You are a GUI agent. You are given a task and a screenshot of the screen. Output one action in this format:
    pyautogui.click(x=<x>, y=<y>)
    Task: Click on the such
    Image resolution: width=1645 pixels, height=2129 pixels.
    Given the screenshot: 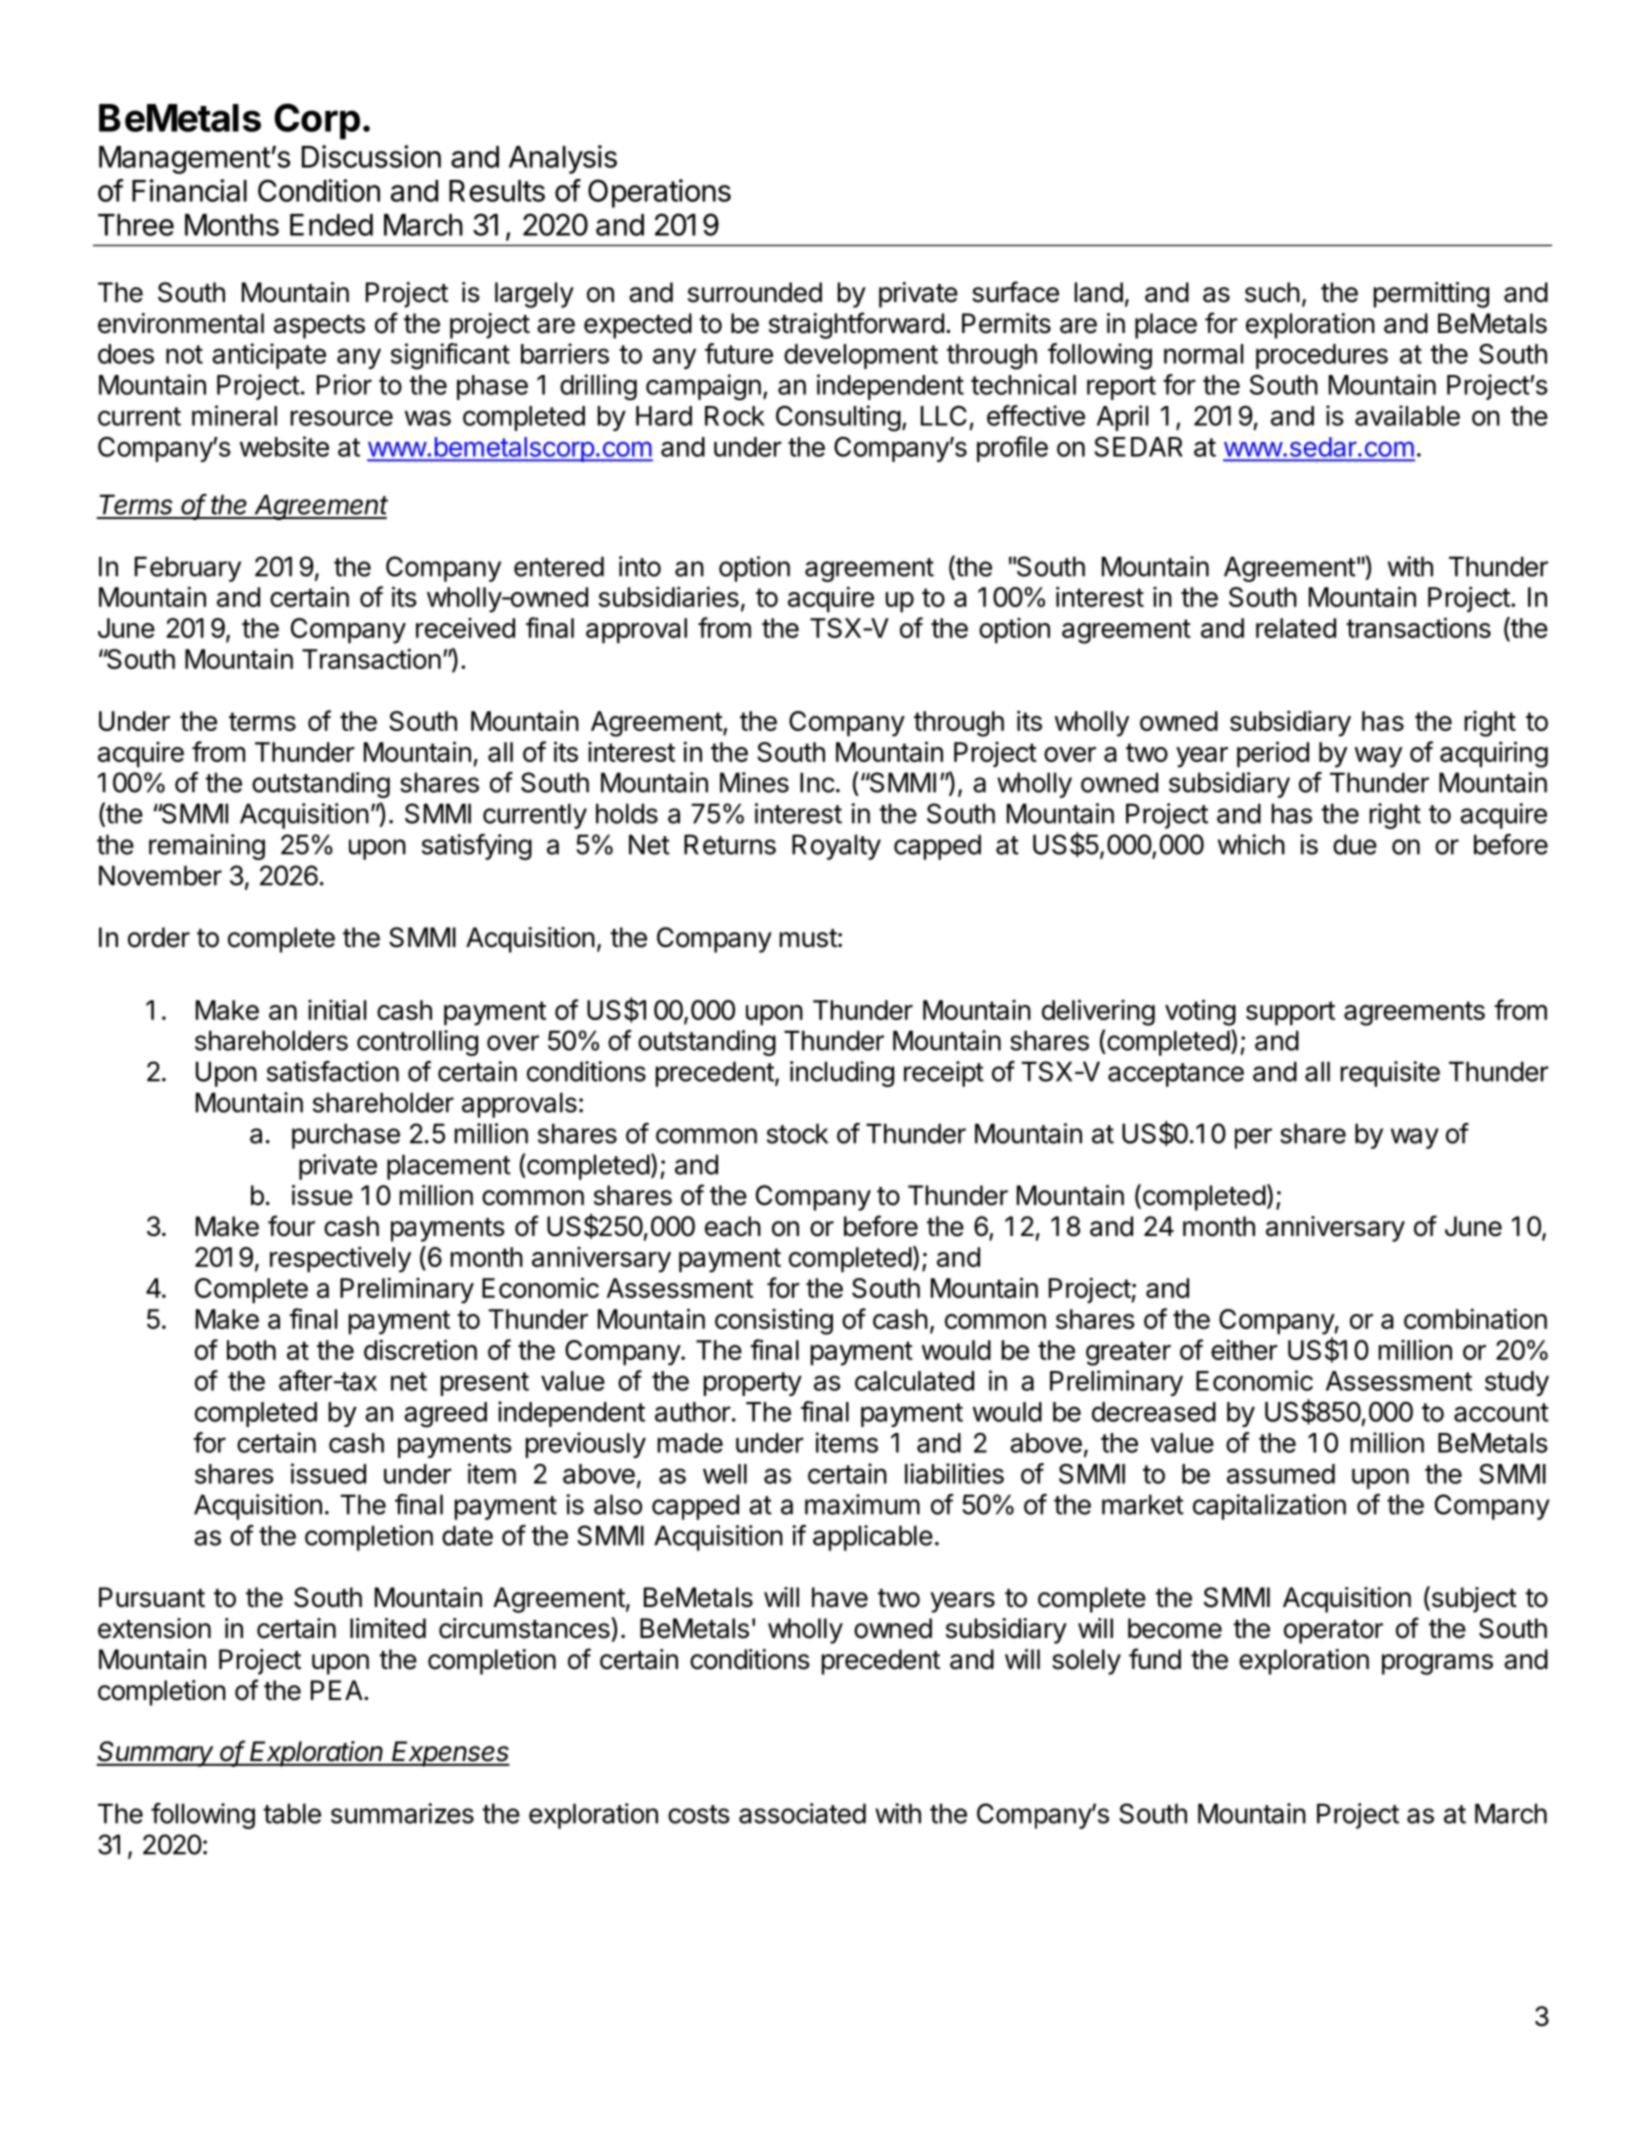 What is the action you would take?
    pyautogui.click(x=1272, y=292)
